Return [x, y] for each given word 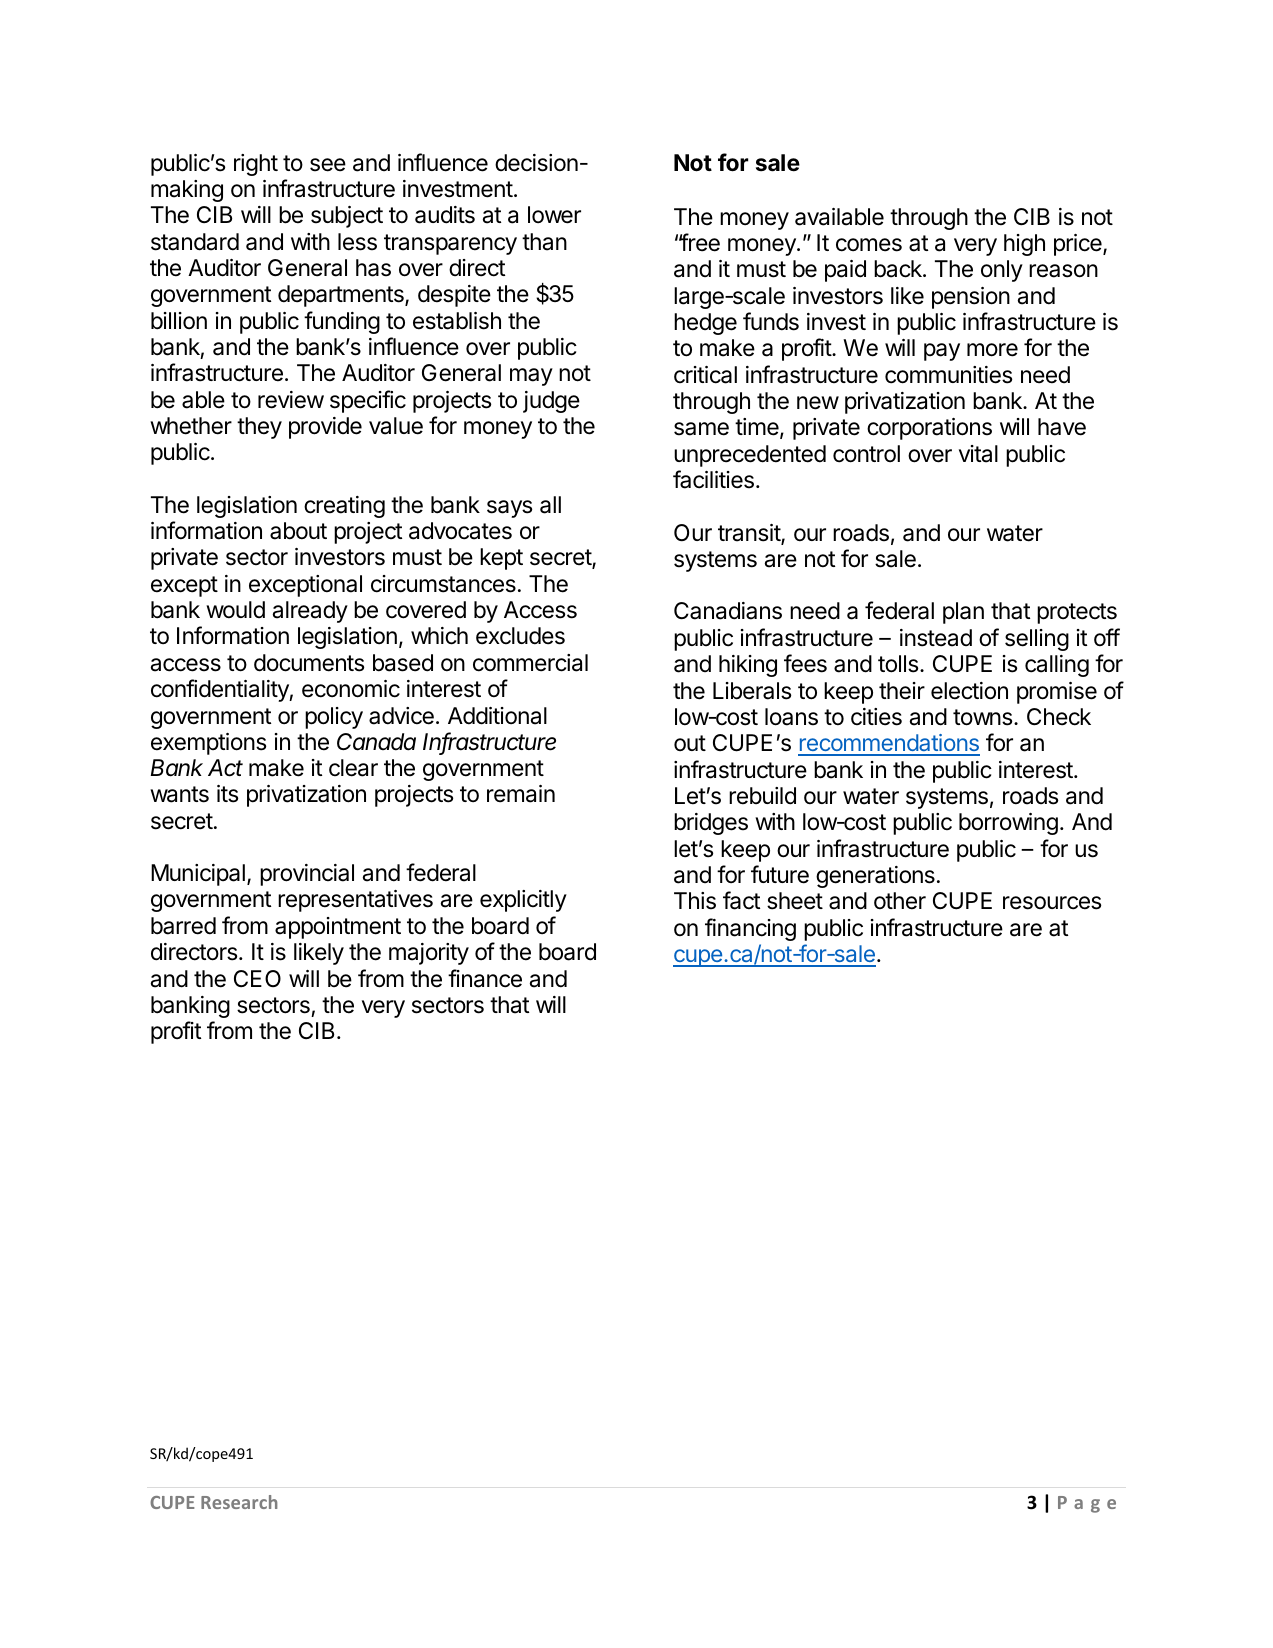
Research [239, 1502]
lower [554, 215]
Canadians [728, 611]
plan [963, 613]
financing [750, 929]
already [310, 612]
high [1024, 245]
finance [485, 978]
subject [347, 217]
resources [1052, 903]
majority [429, 954]
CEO [257, 978]
